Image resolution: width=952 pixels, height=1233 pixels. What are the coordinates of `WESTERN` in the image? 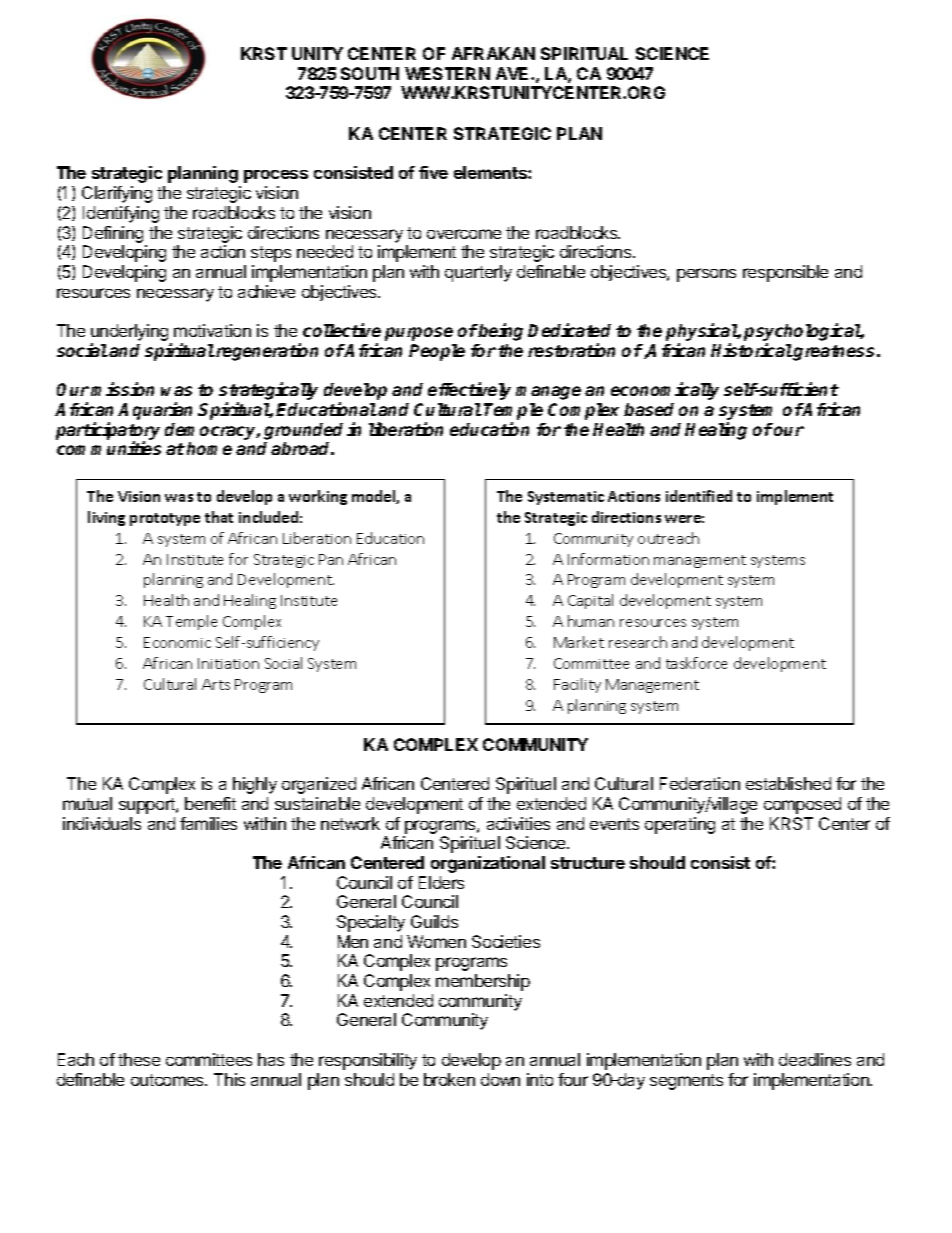 It's located at (447, 73).
